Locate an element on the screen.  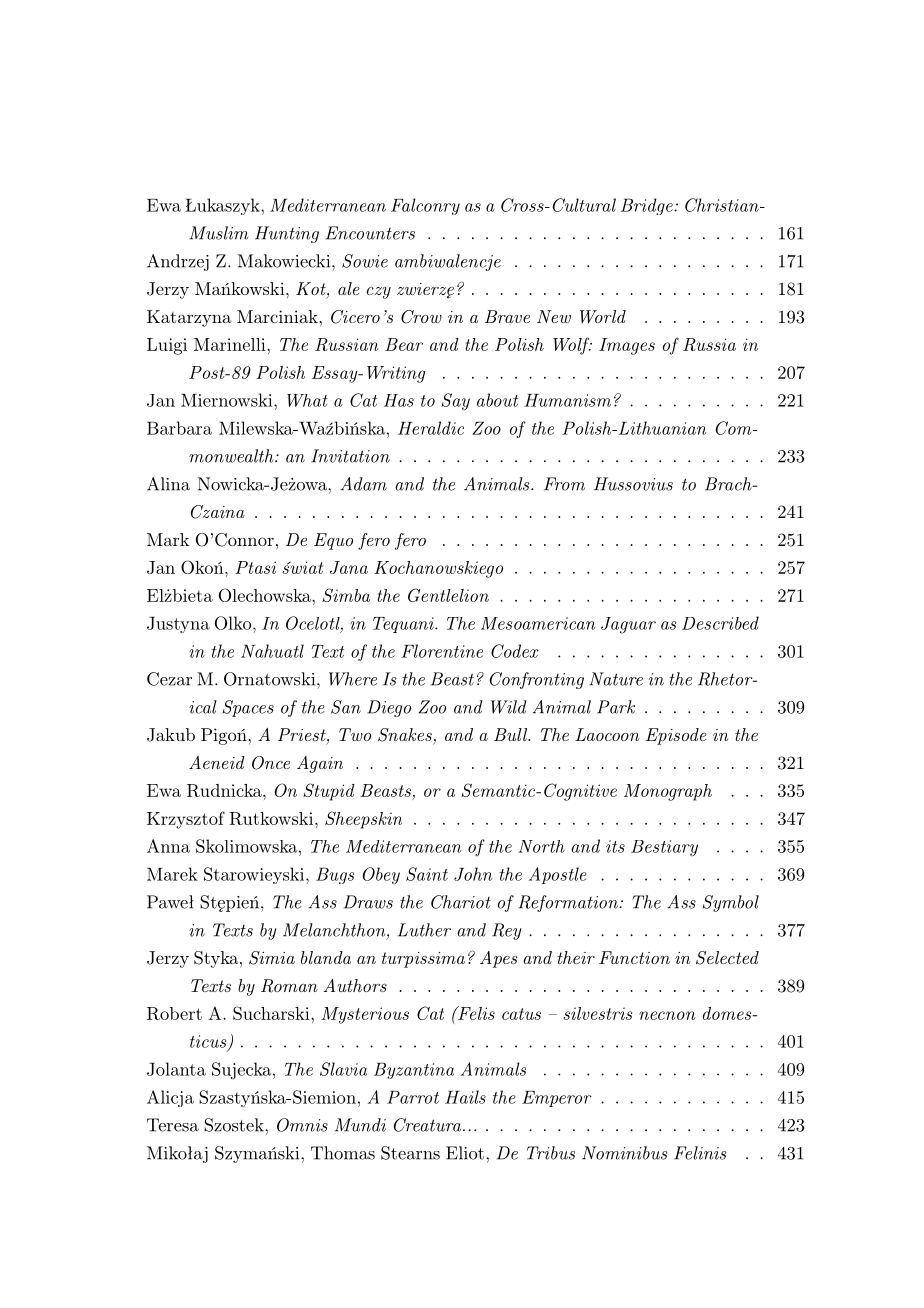
Teresa is located at coordinates (173, 1125).
